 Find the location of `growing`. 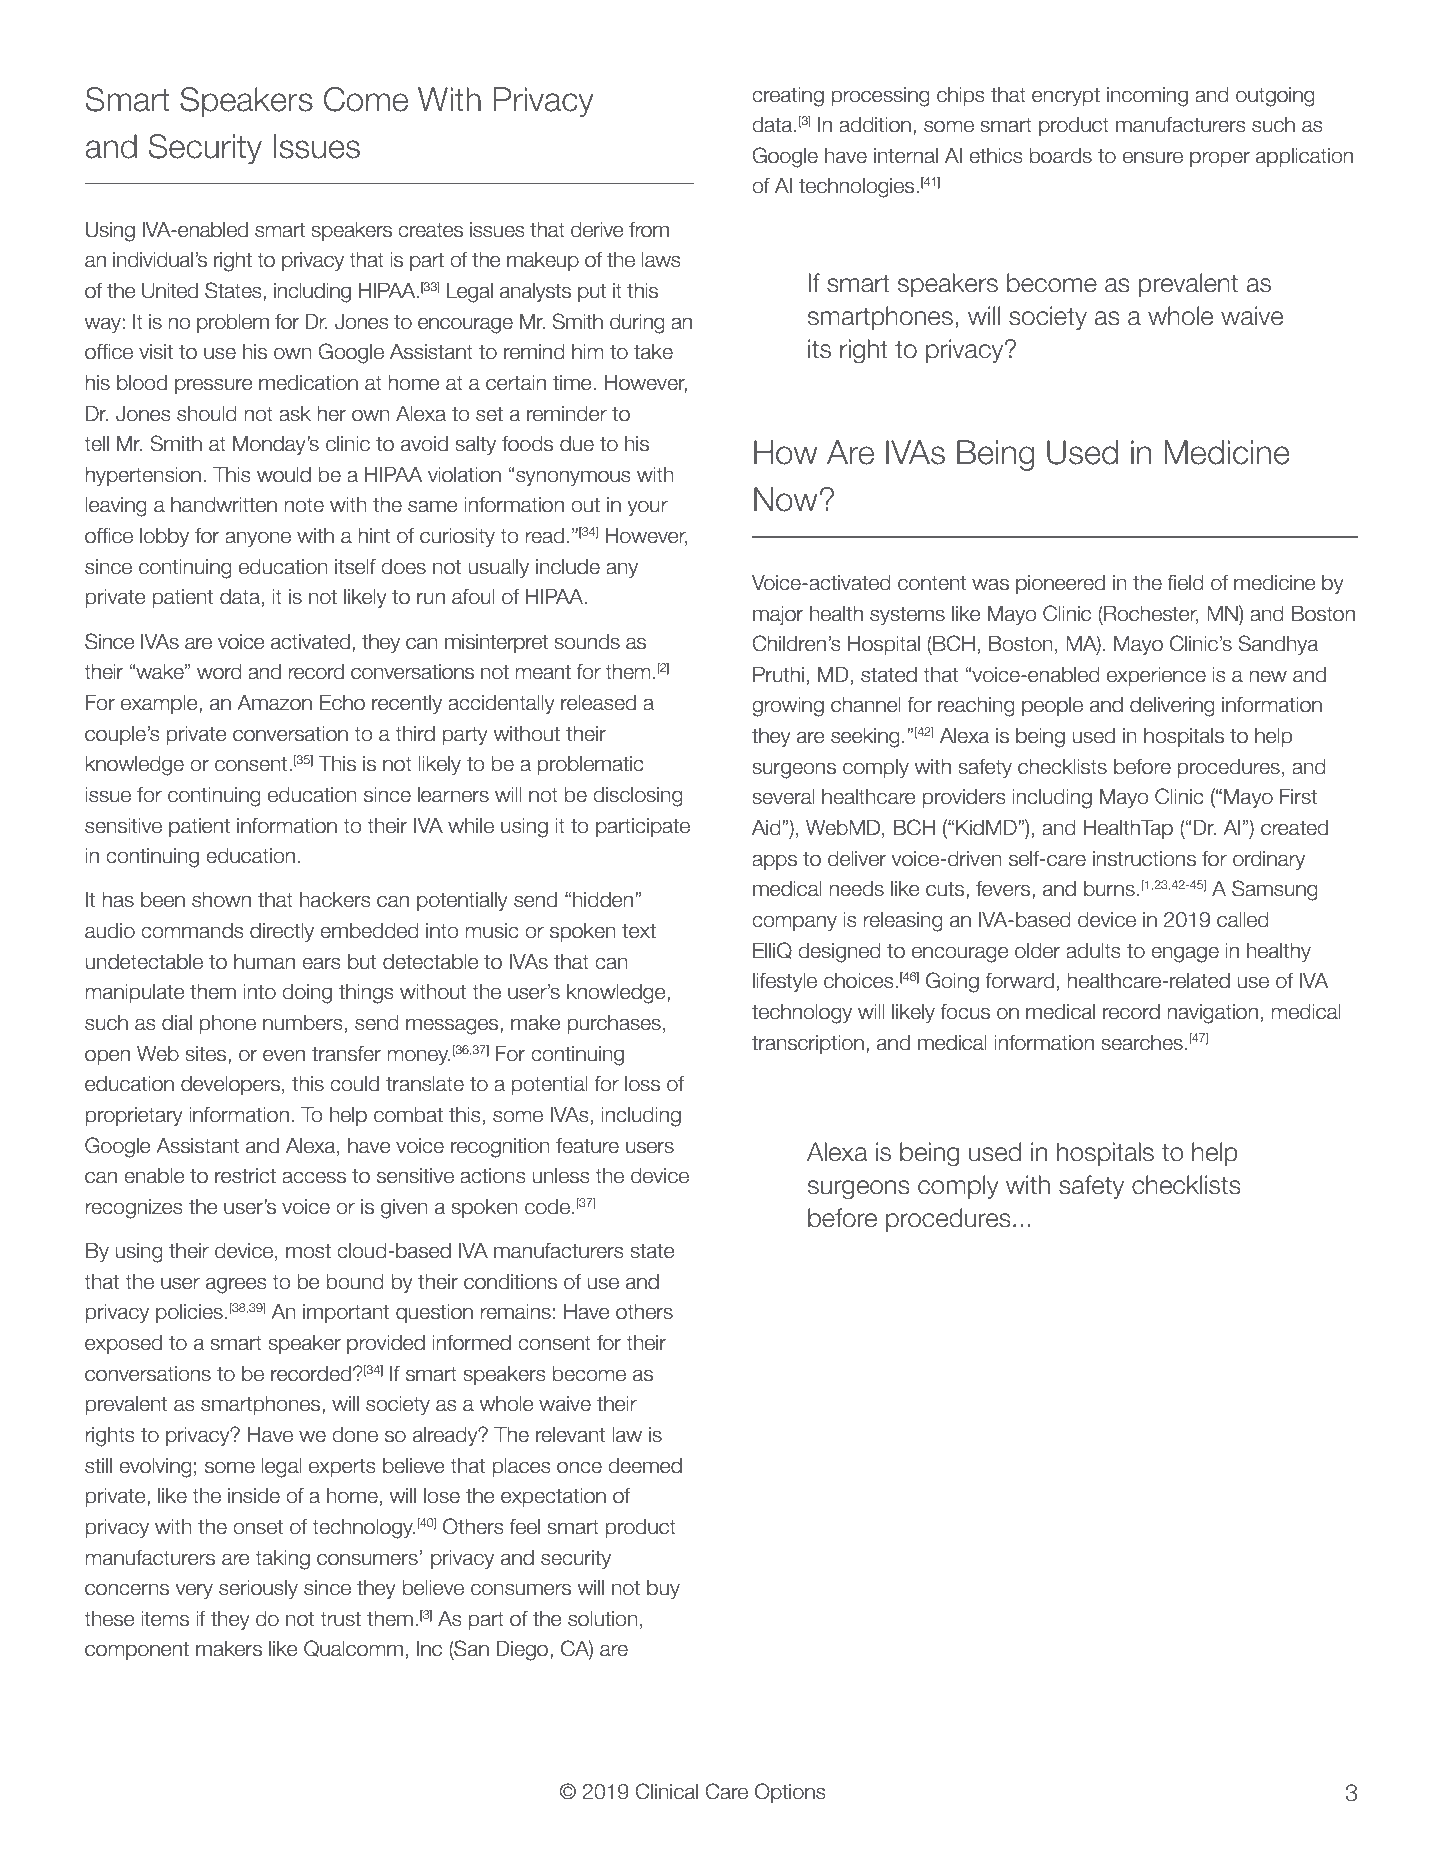

growing is located at coordinates (788, 707).
